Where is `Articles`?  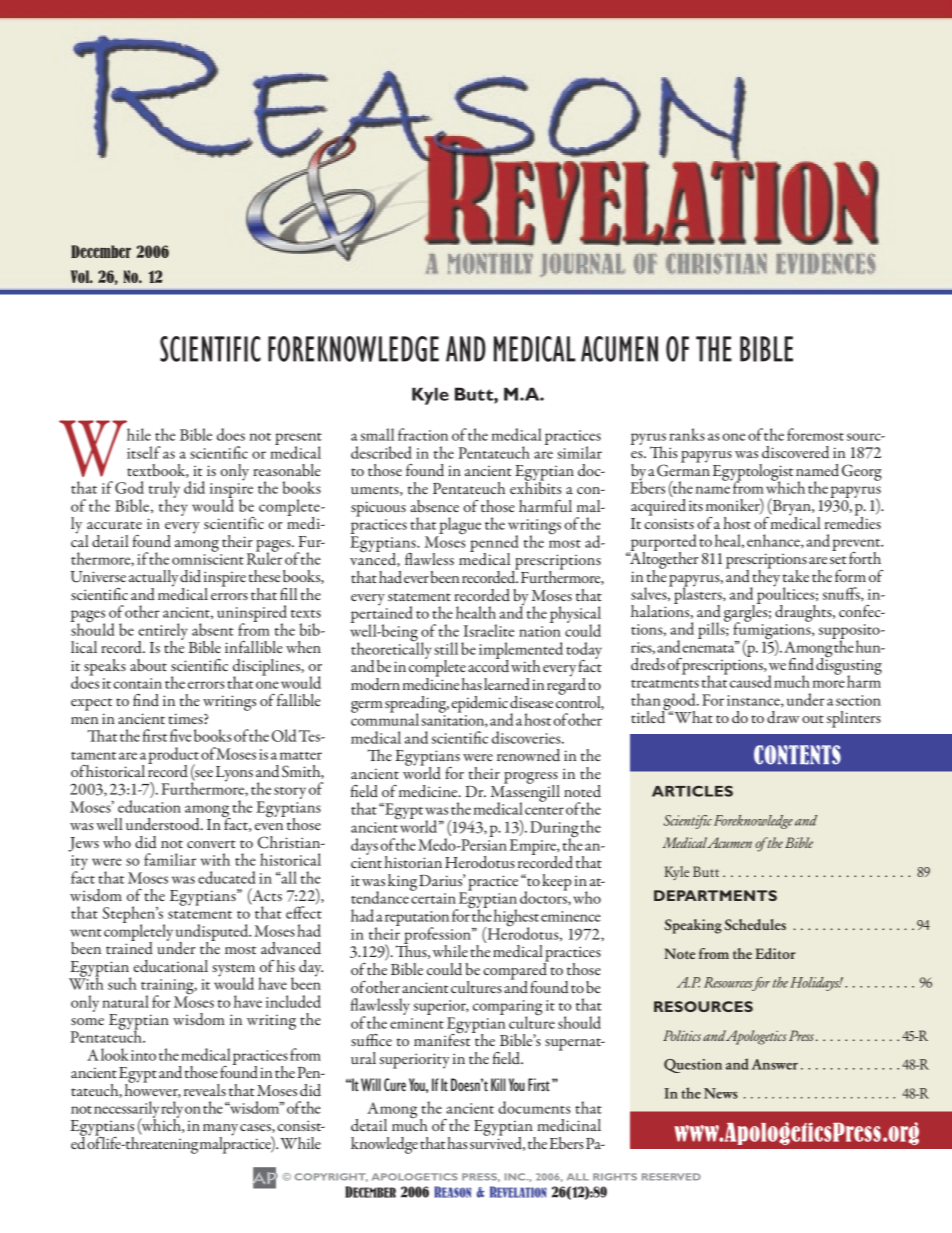
Articles is located at coordinates (692, 791).
